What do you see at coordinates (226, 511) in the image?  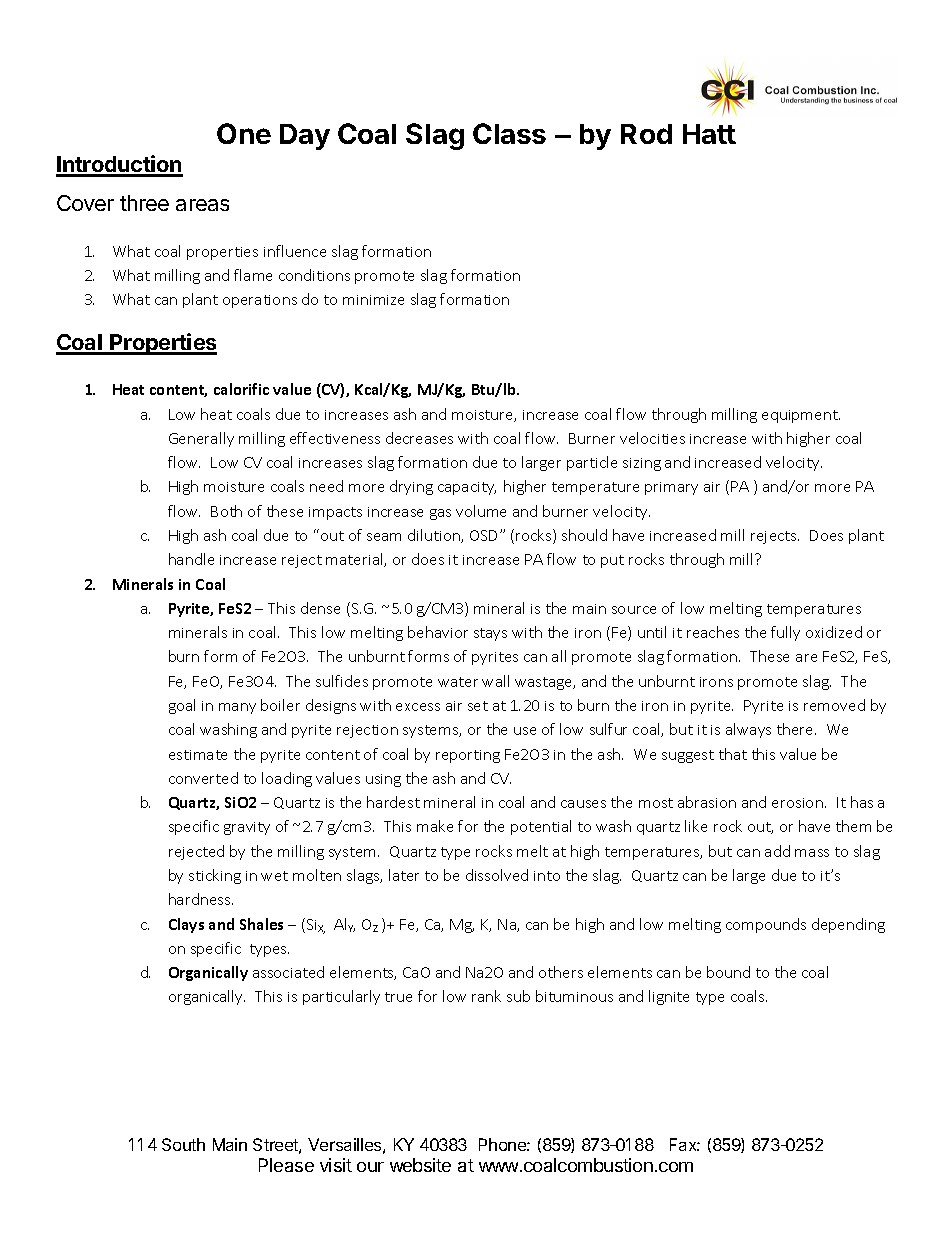 I see `Both` at bounding box center [226, 511].
